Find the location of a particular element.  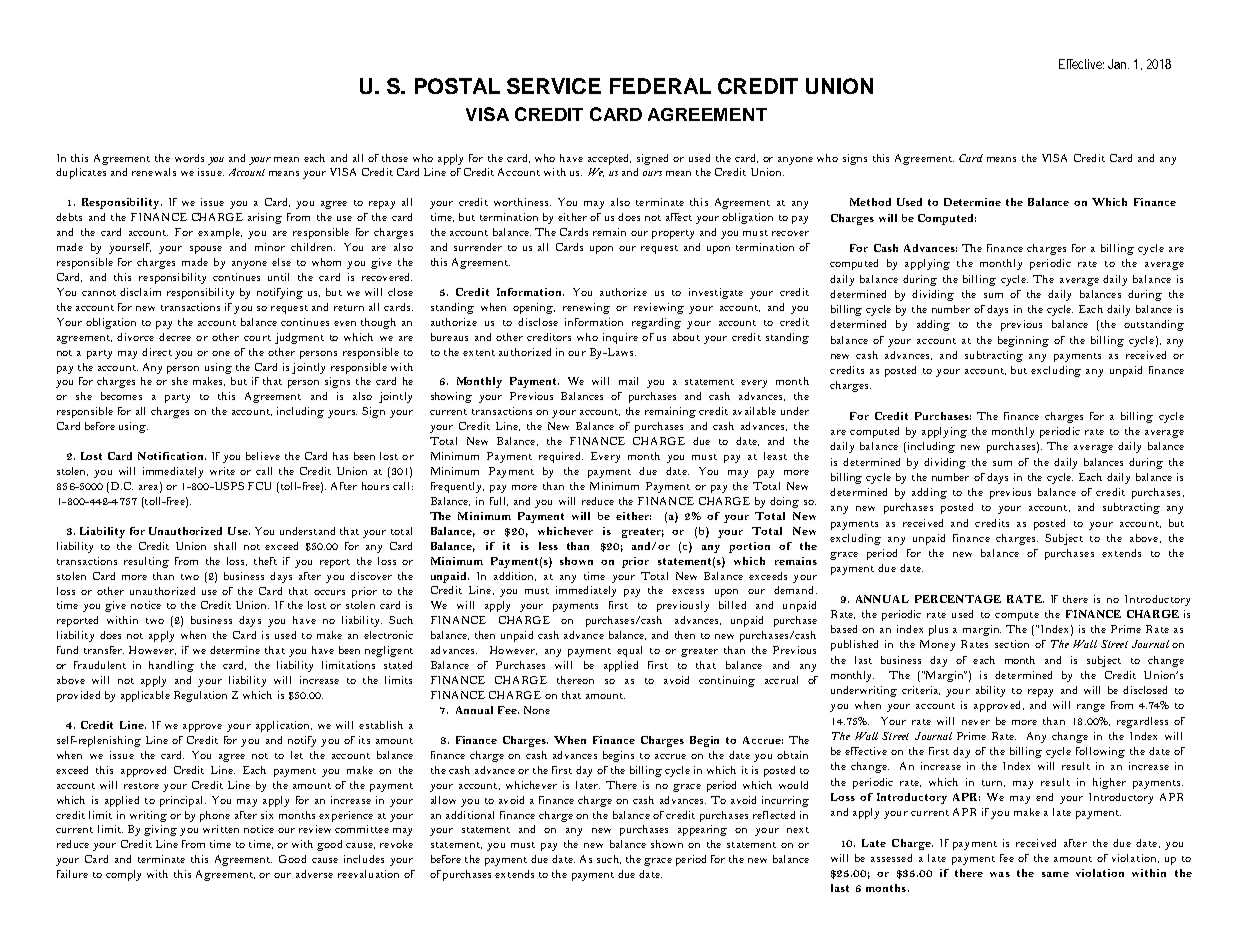

handling is located at coordinates (171, 666).
